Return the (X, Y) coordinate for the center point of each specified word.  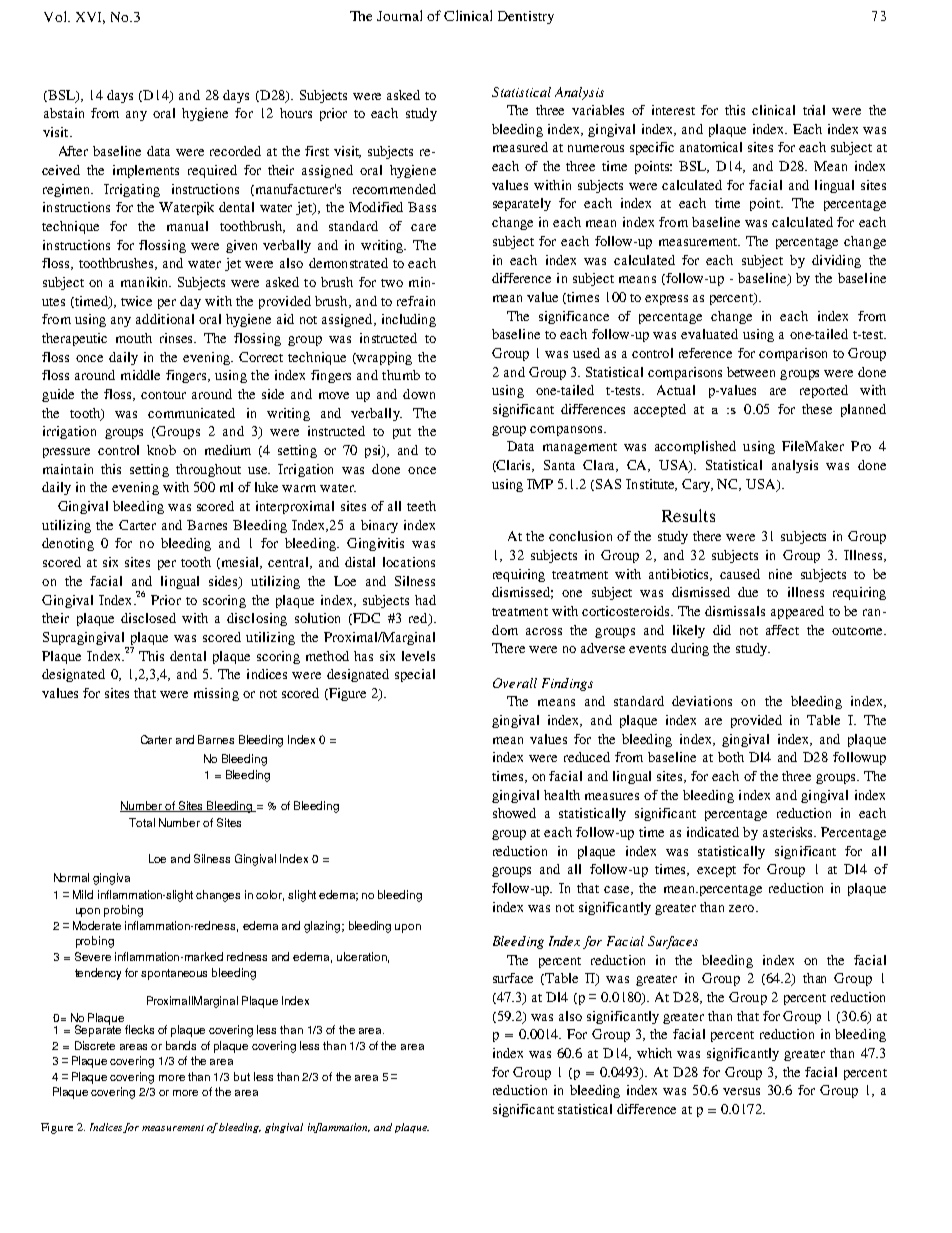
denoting (68, 544)
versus (741, 1091)
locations (409, 562)
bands (181, 1045)
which (654, 1053)
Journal (399, 15)
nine (780, 574)
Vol (56, 16)
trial (814, 110)
